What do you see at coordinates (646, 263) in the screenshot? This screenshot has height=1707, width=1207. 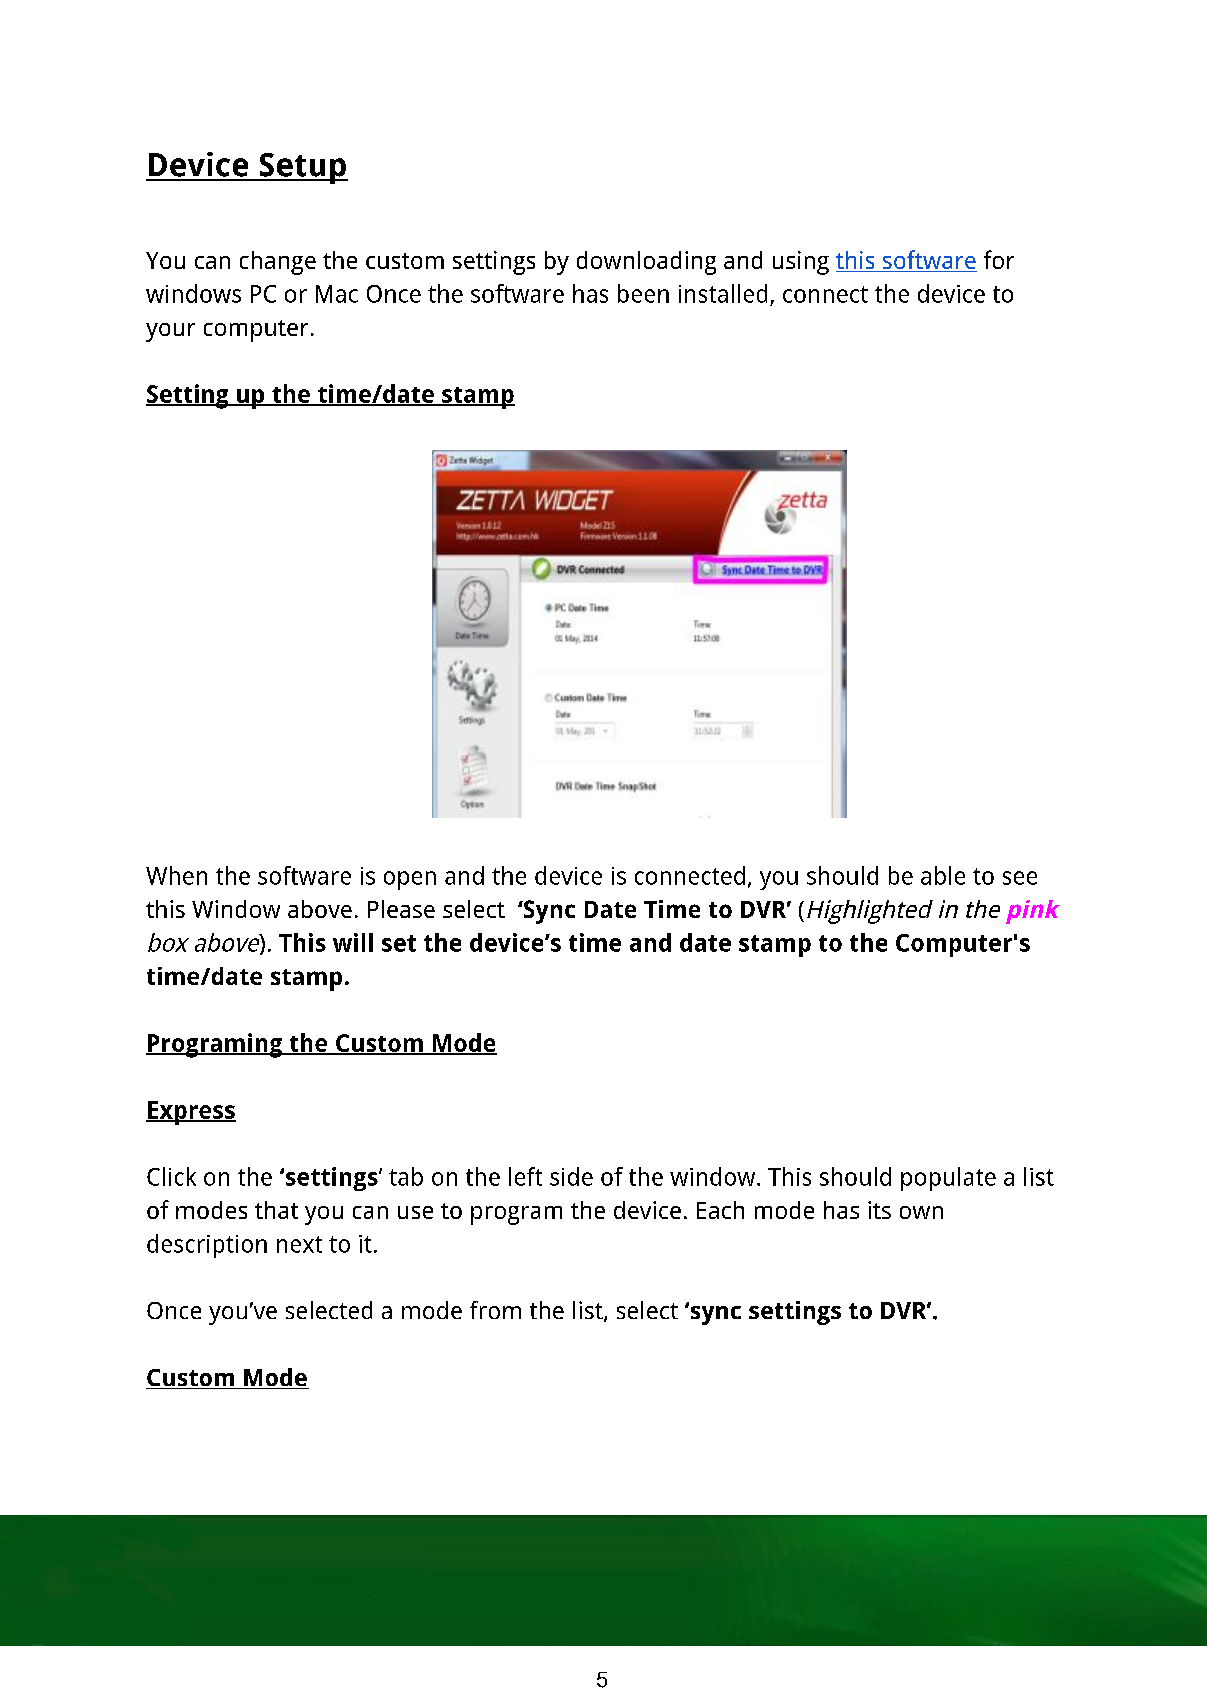 I see `downloading` at bounding box center [646, 263].
